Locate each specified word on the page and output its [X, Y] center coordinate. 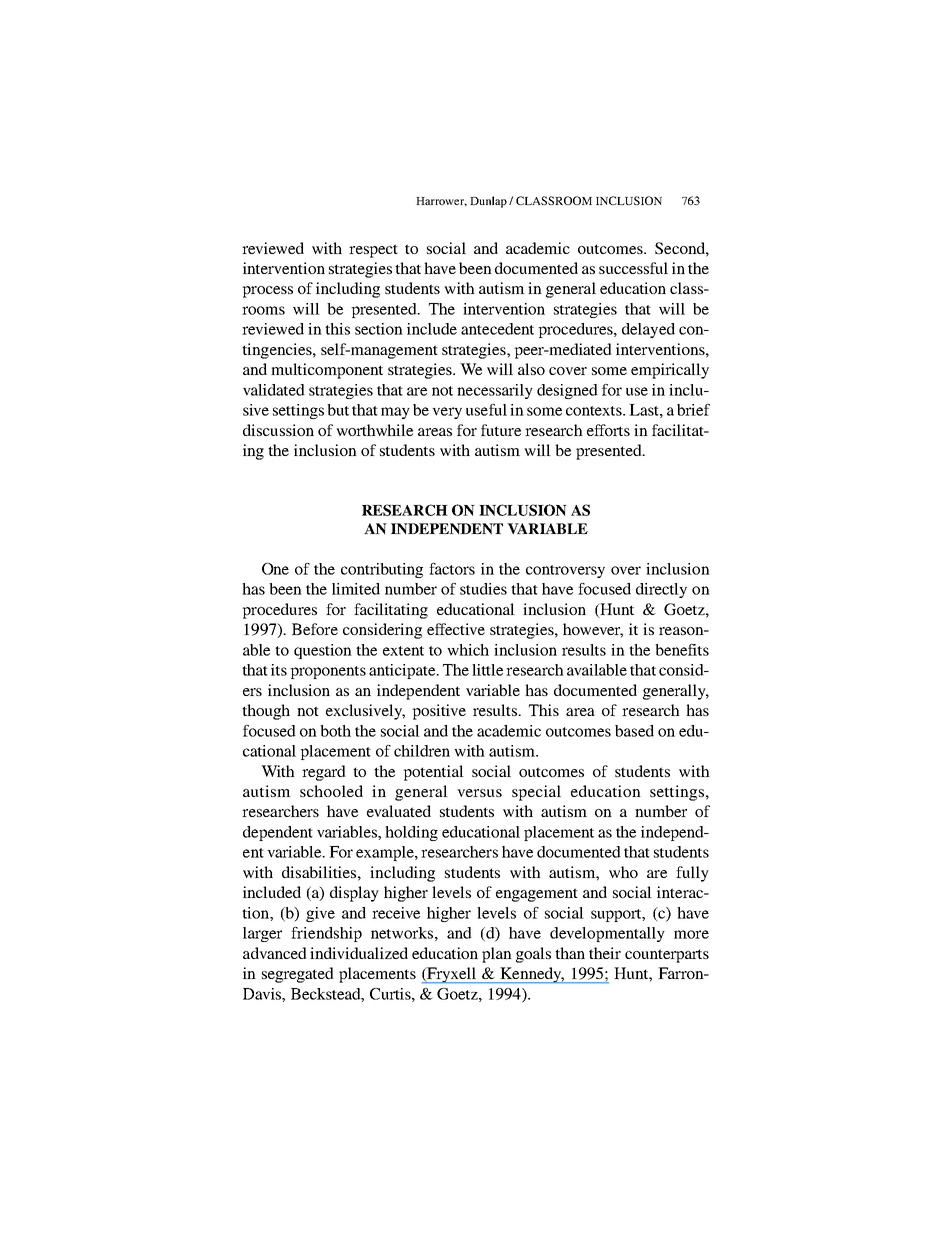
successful [633, 268]
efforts [608, 430]
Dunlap [488, 202]
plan [497, 955]
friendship [326, 934]
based [634, 731]
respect [373, 251]
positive [439, 712]
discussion [278, 430]
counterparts [667, 956]
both [335, 731]
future [501, 430]
